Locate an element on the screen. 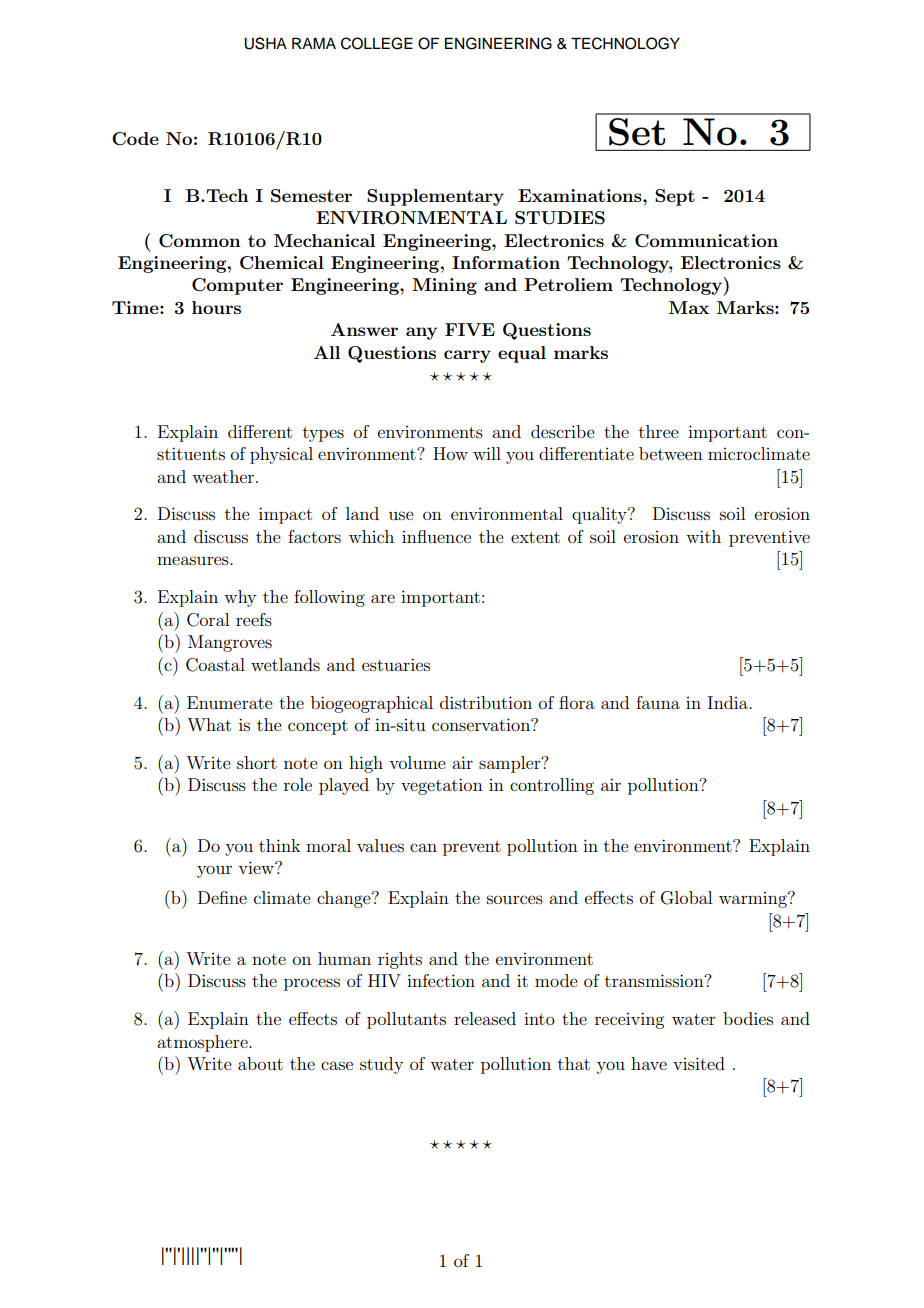  fauna is located at coordinates (658, 702).
